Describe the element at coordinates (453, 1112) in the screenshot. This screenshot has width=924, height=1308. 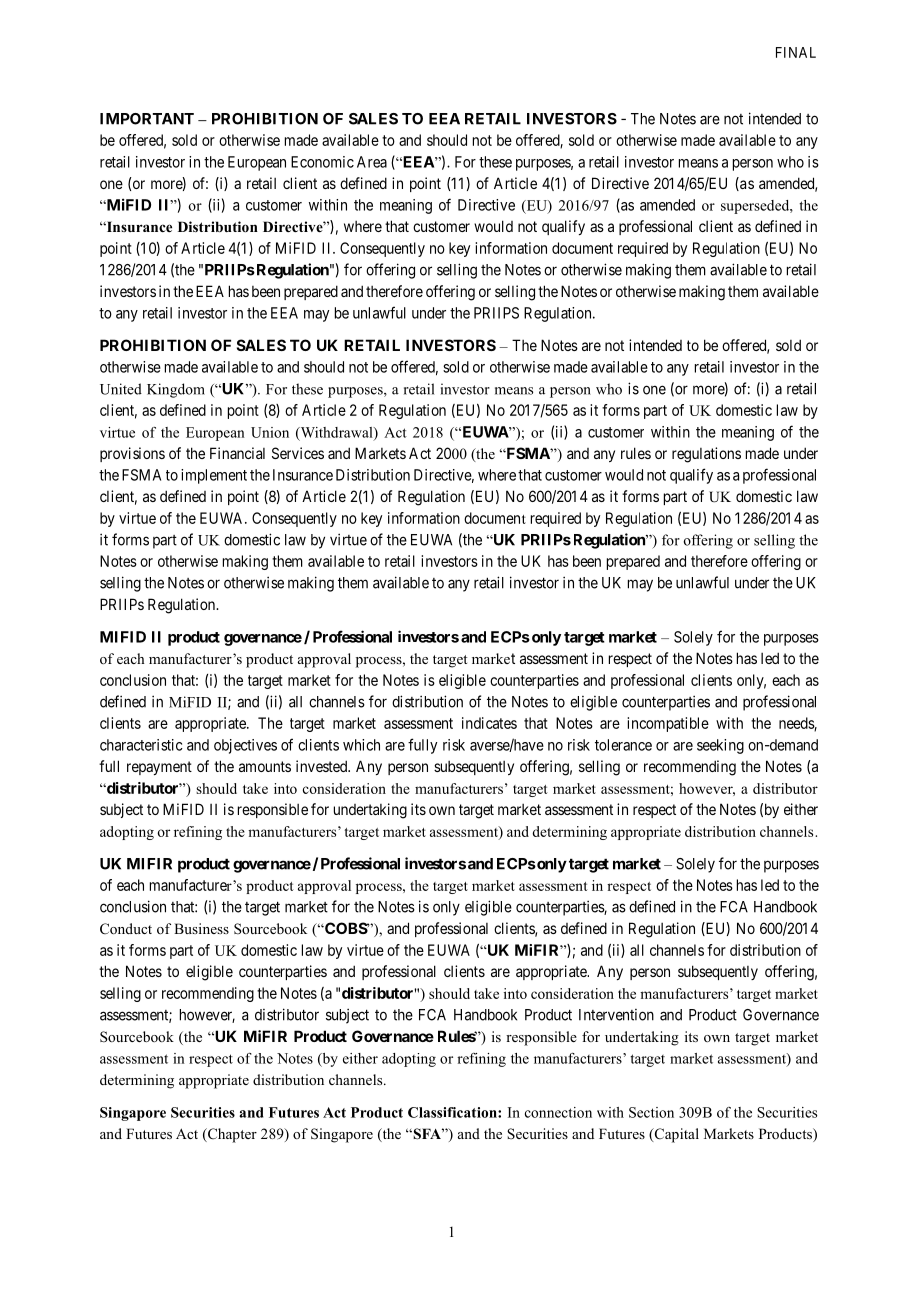
I see `Classification` at that location.
